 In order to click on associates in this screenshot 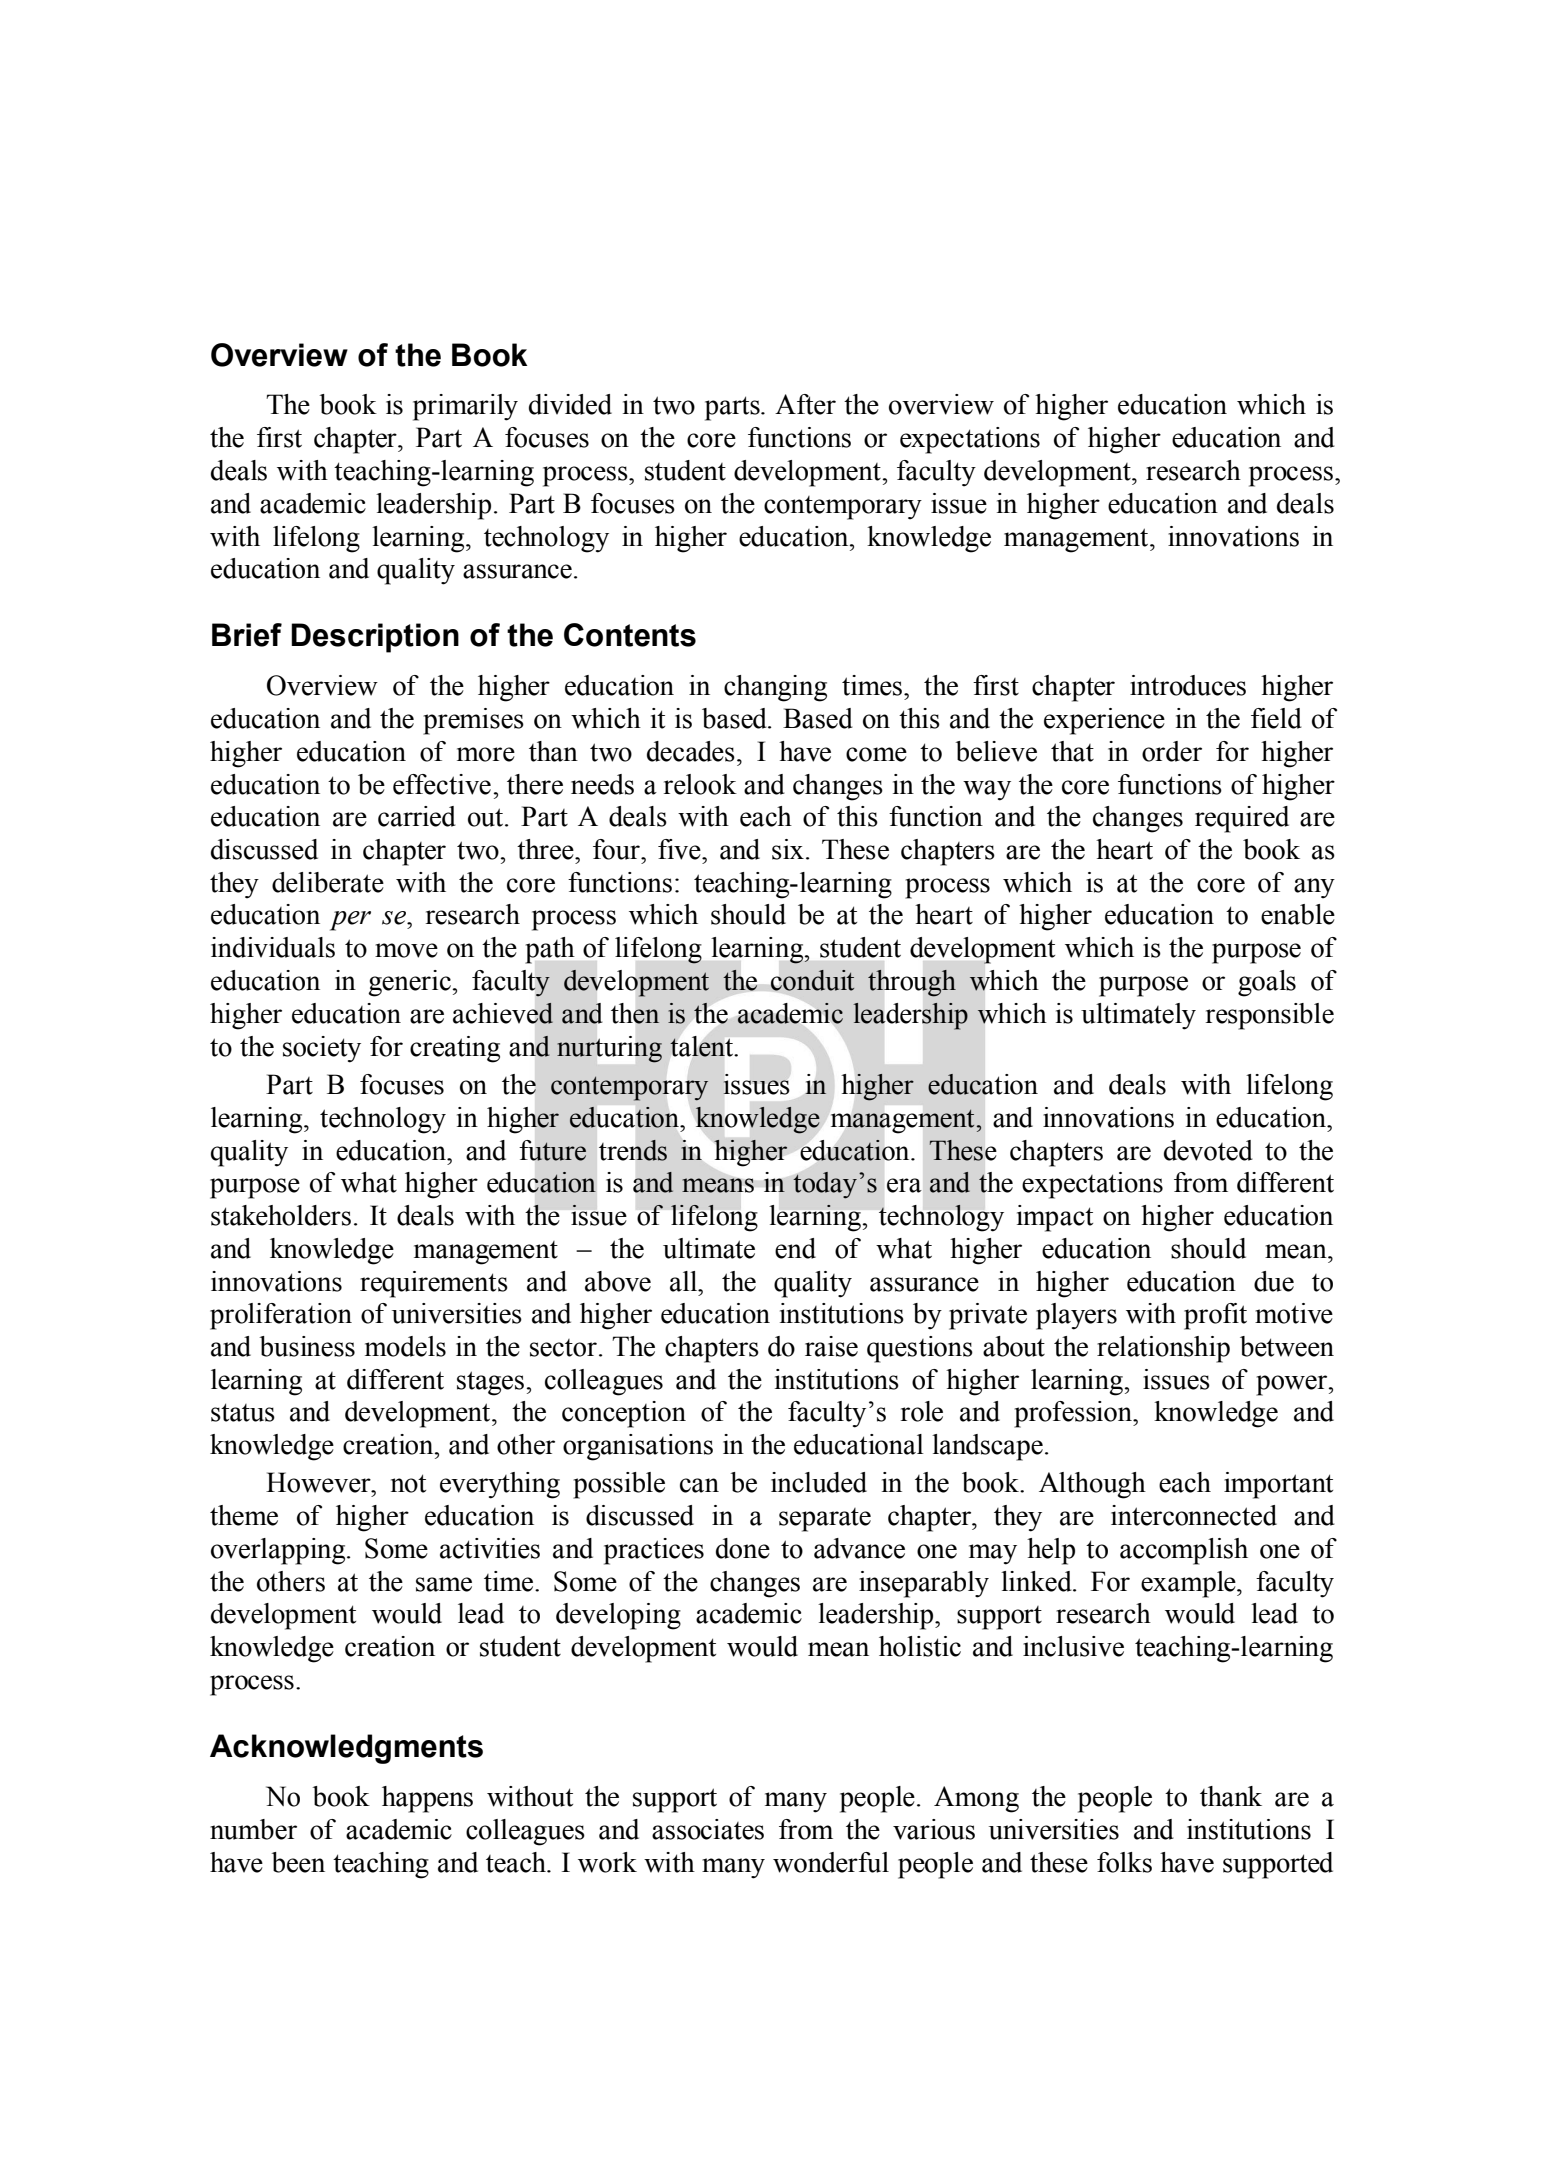, I will do `click(708, 1829)`.
